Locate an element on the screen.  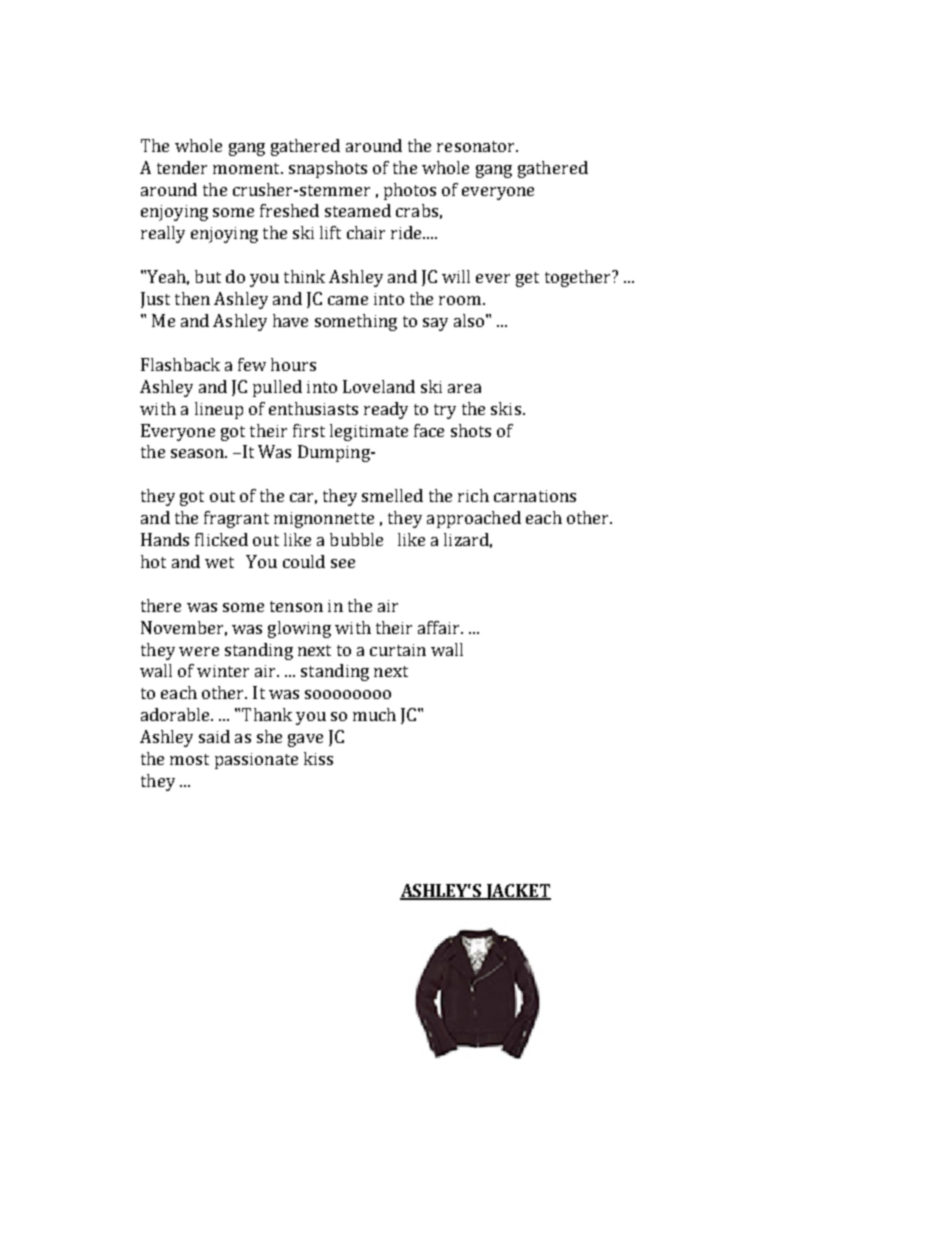
winter is located at coordinates (223, 671).
